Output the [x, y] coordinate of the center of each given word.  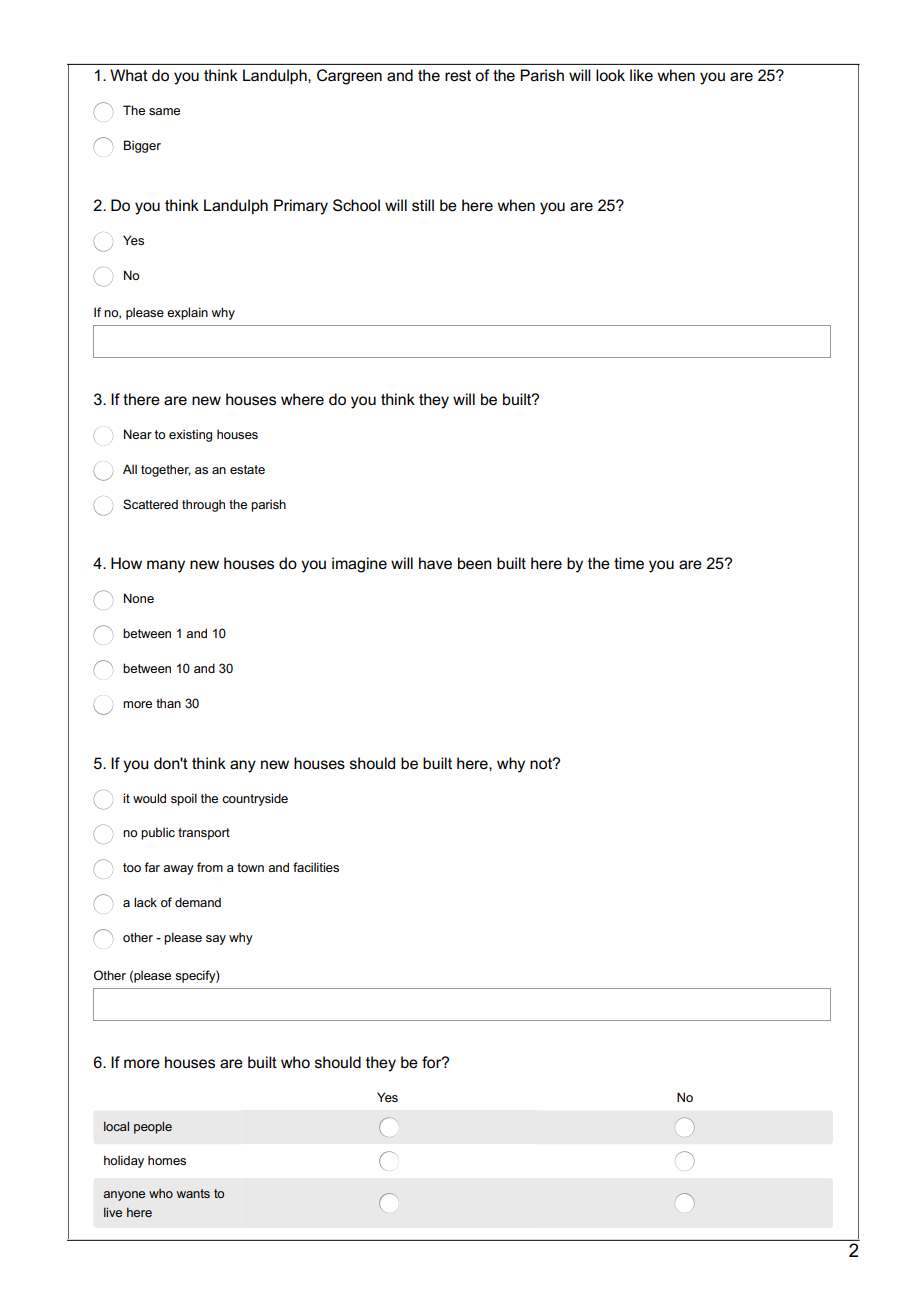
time [629, 563]
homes [167, 1160]
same [164, 111]
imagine [359, 565]
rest [458, 76]
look [610, 75]
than [168, 703]
